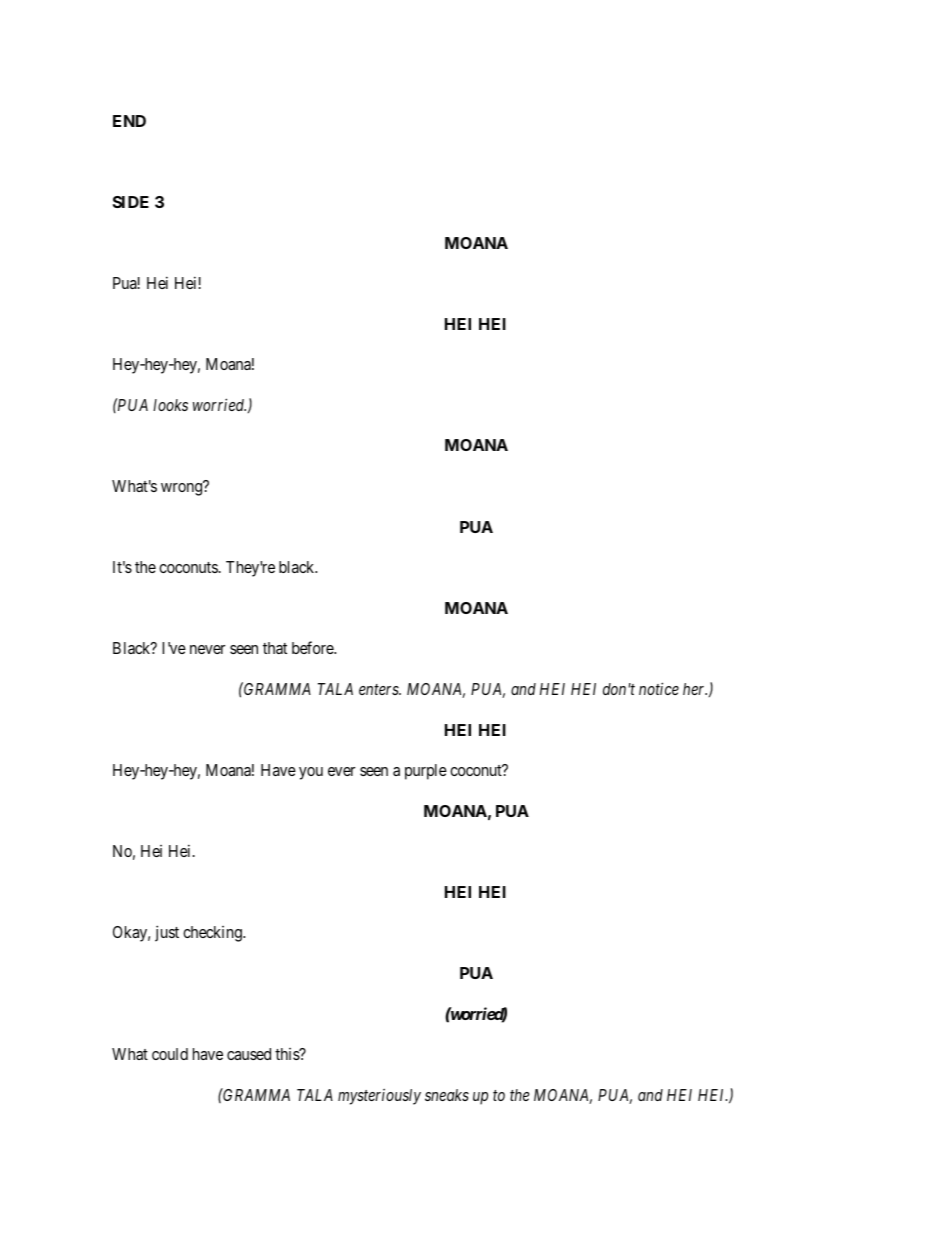 Image resolution: width=952 pixels, height=1233 pixels. Describe the element at coordinates (426, 772) in the document. I see `purple` at that location.
